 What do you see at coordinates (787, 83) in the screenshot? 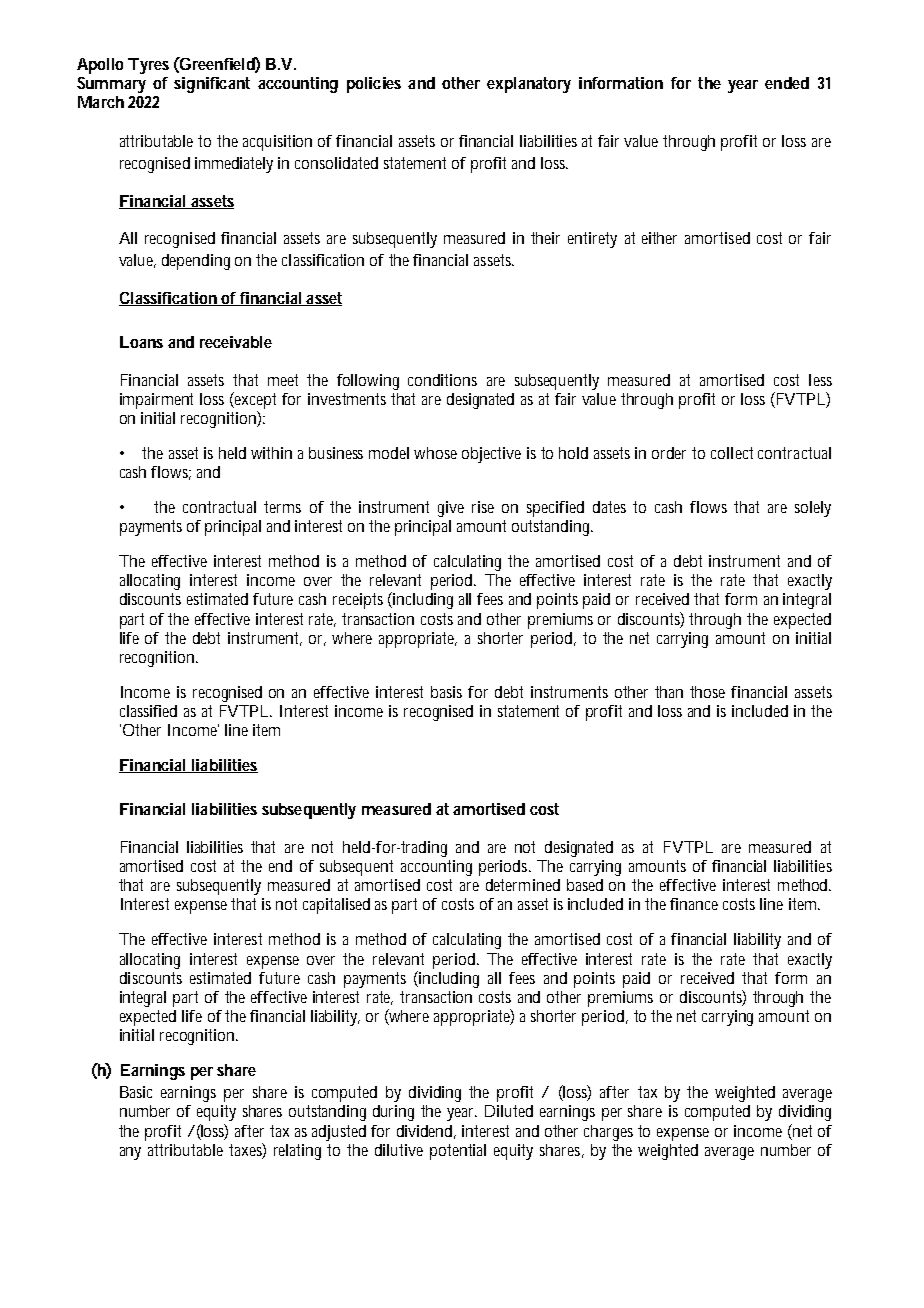
I see `ended` at bounding box center [787, 83].
